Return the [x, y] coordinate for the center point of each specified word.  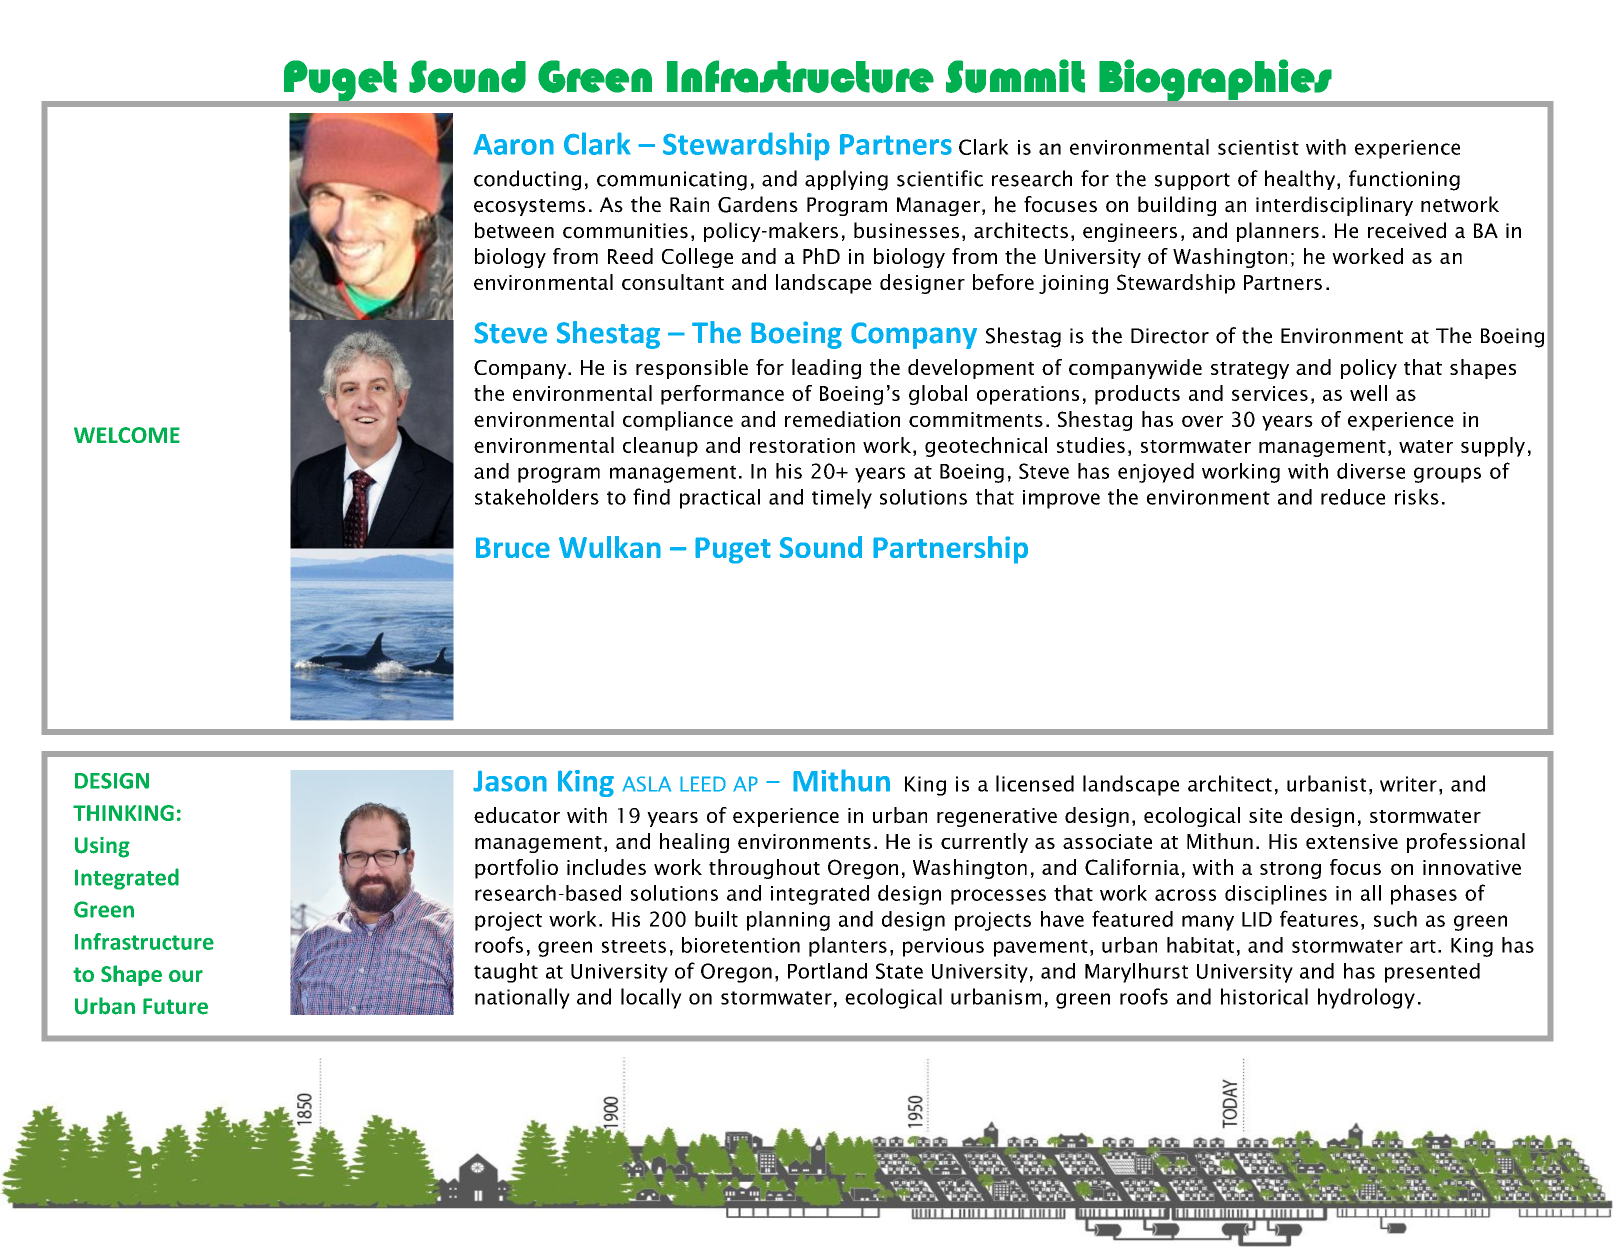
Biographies [1215, 80]
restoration [802, 445]
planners [1278, 232]
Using [102, 847]
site [1265, 815]
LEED [703, 784]
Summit [1015, 76]
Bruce [513, 547]
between [514, 230]
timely [842, 499]
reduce [1353, 497]
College [697, 258]
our [186, 976]
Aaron [513, 144]
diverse [1371, 471]
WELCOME [127, 435]
